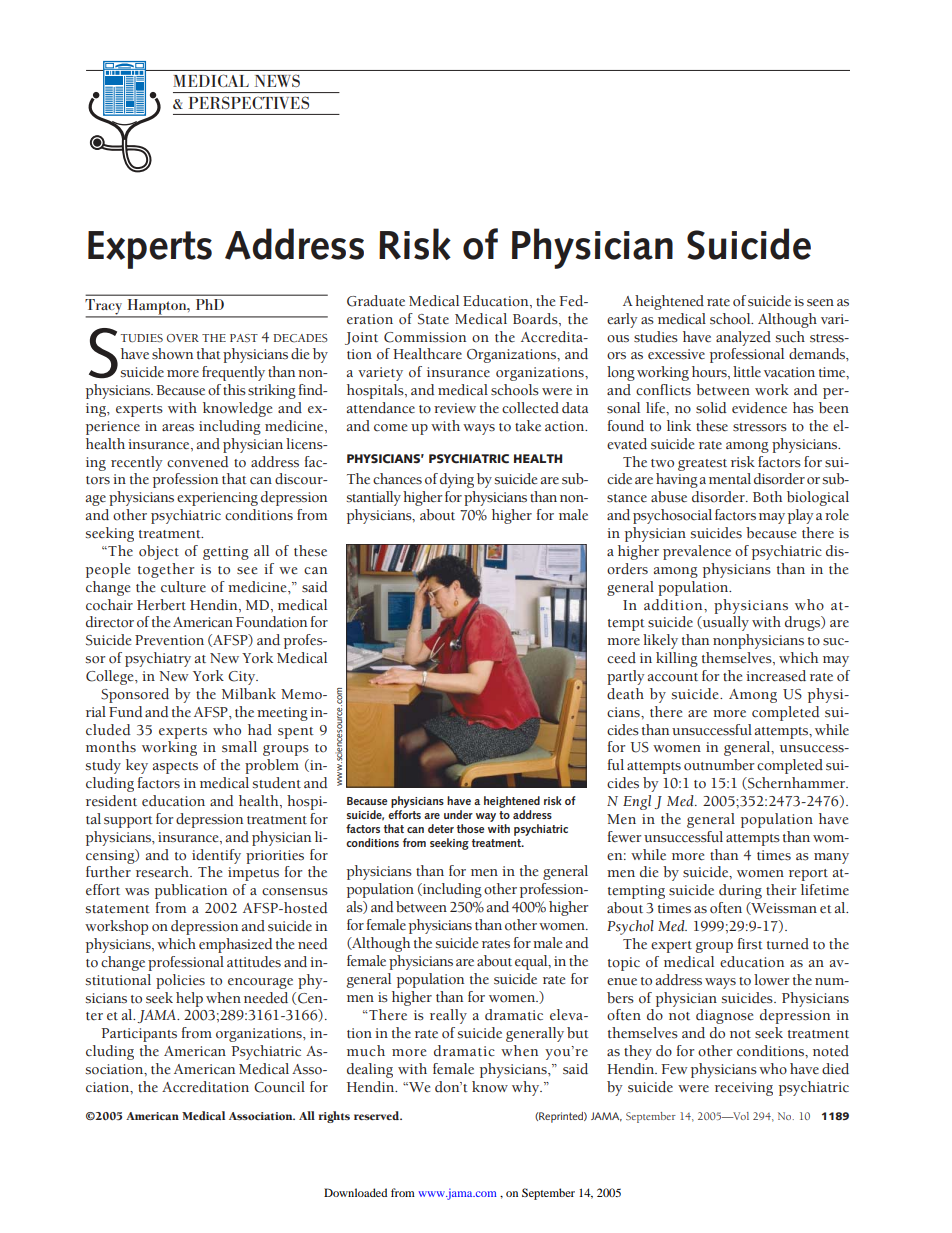 The height and width of the screenshot is (1233, 952). What do you see at coordinates (279, 1087) in the screenshot?
I see `Council` at bounding box center [279, 1087].
